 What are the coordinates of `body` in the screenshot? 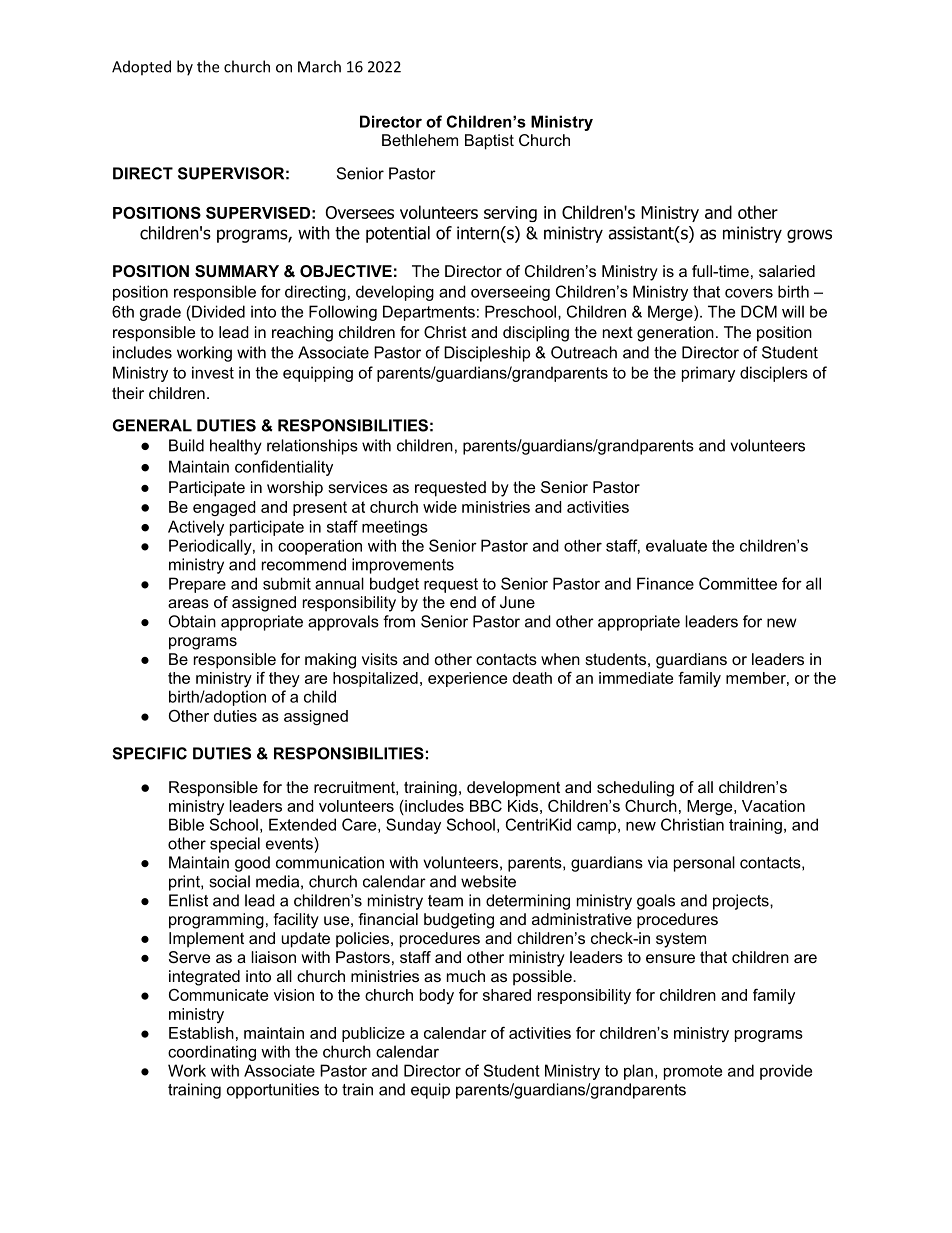 It's located at (437, 996).
